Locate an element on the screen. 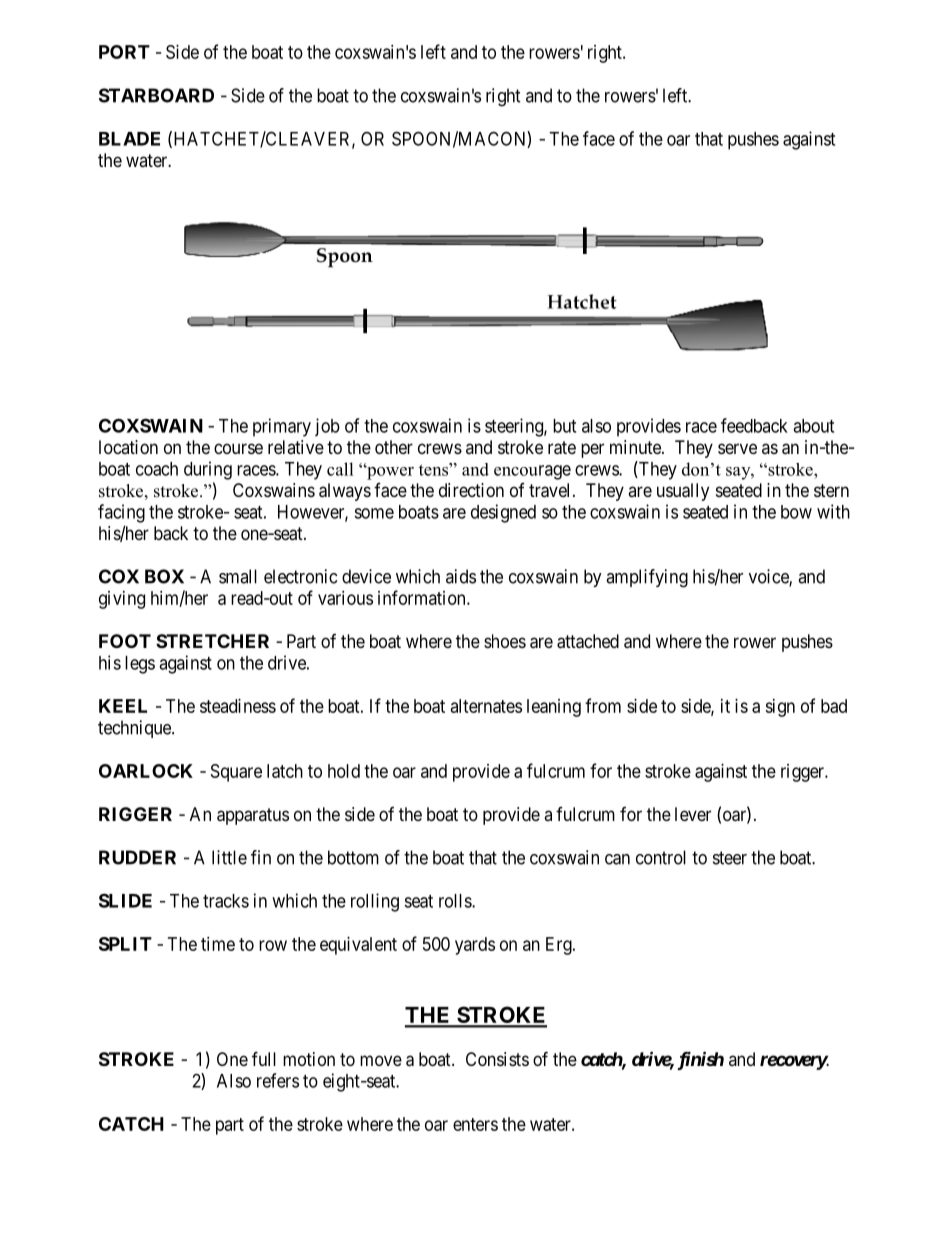 The image size is (952, 1233). full is located at coordinates (264, 1058).
